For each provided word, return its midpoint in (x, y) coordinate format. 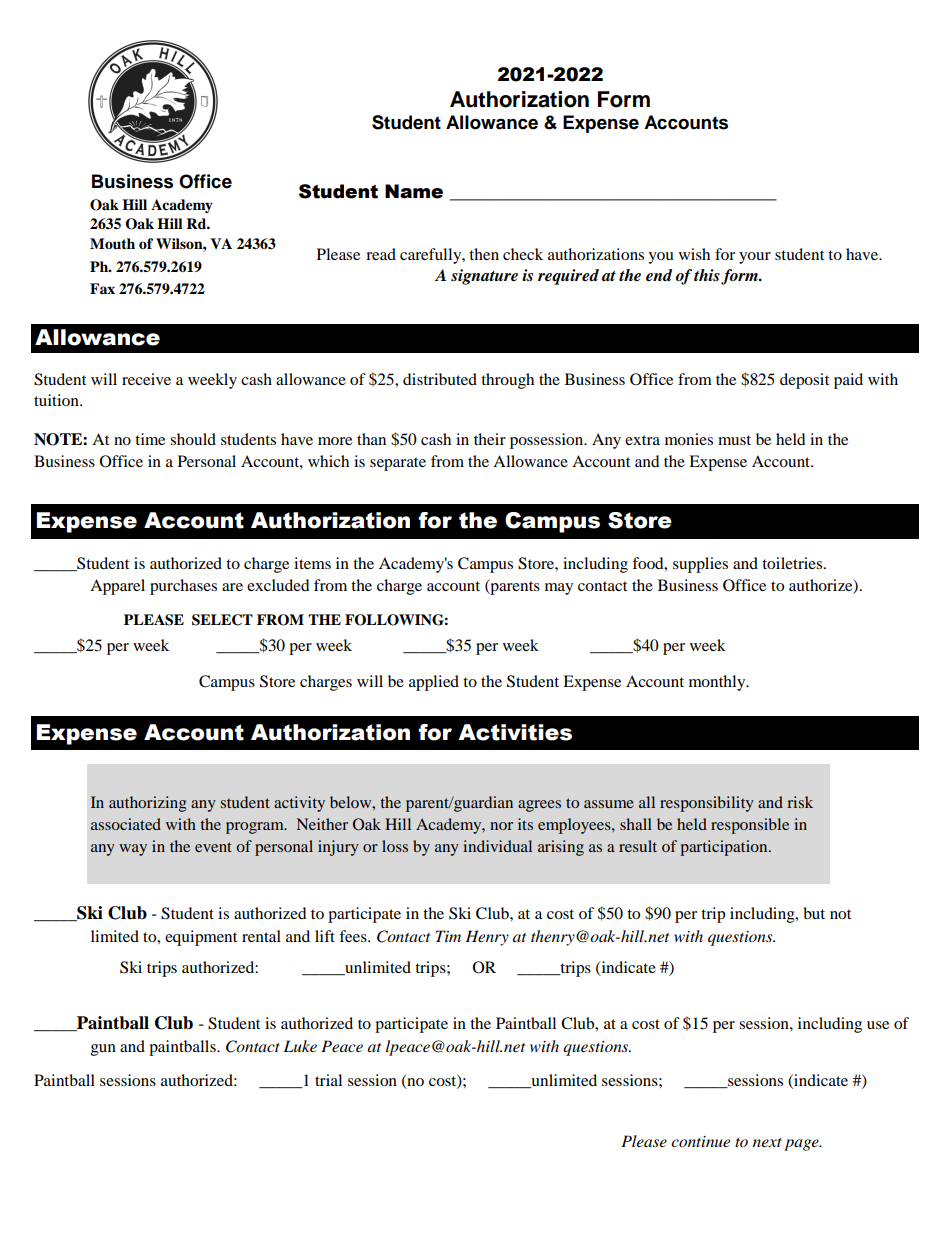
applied (434, 683)
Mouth (112, 244)
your (755, 258)
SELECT (222, 620)
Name (414, 191)
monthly (718, 683)
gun (103, 1050)
